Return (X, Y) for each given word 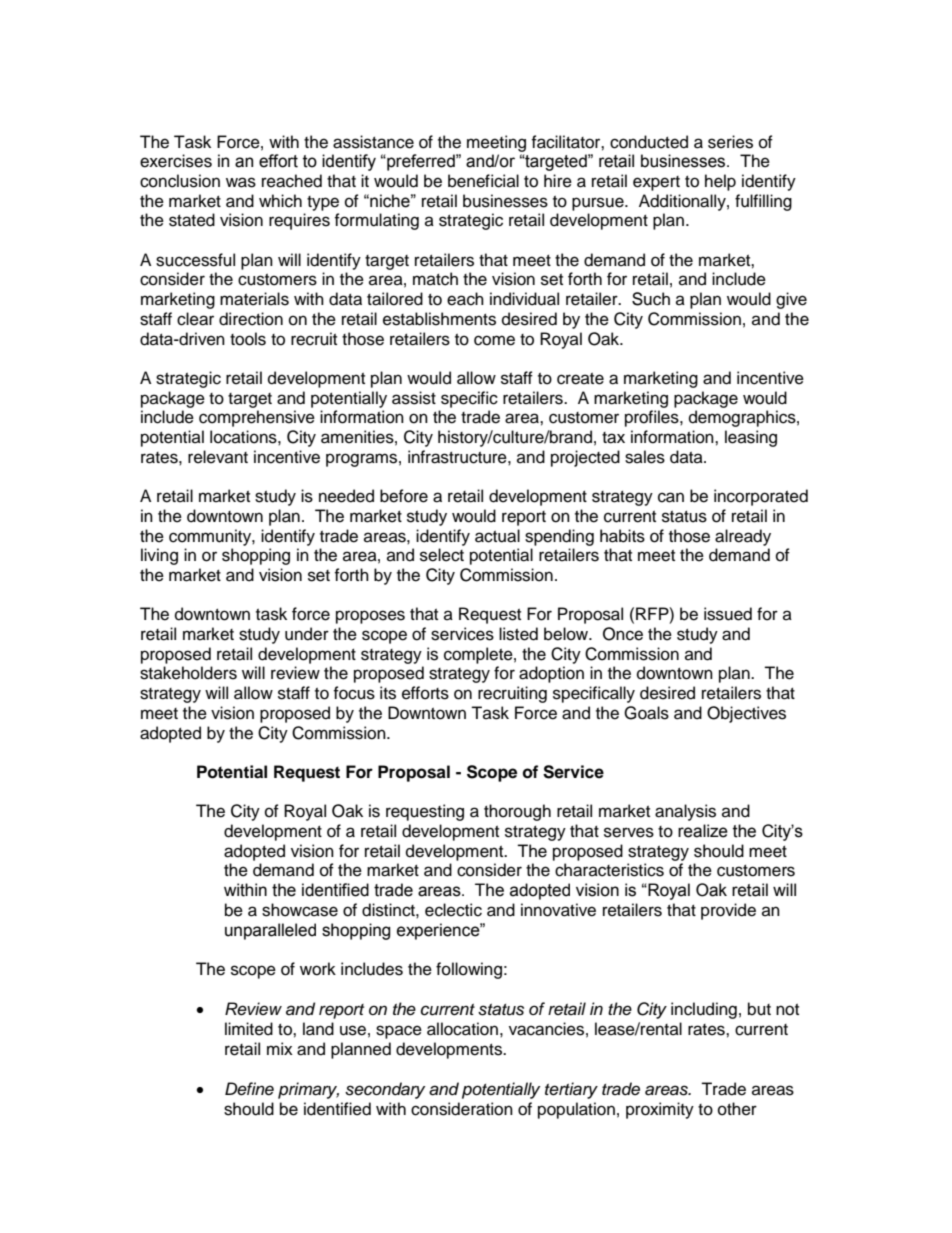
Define (249, 1089)
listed (518, 634)
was (241, 182)
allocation (462, 1029)
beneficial (483, 181)
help (720, 182)
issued (728, 614)
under (307, 634)
